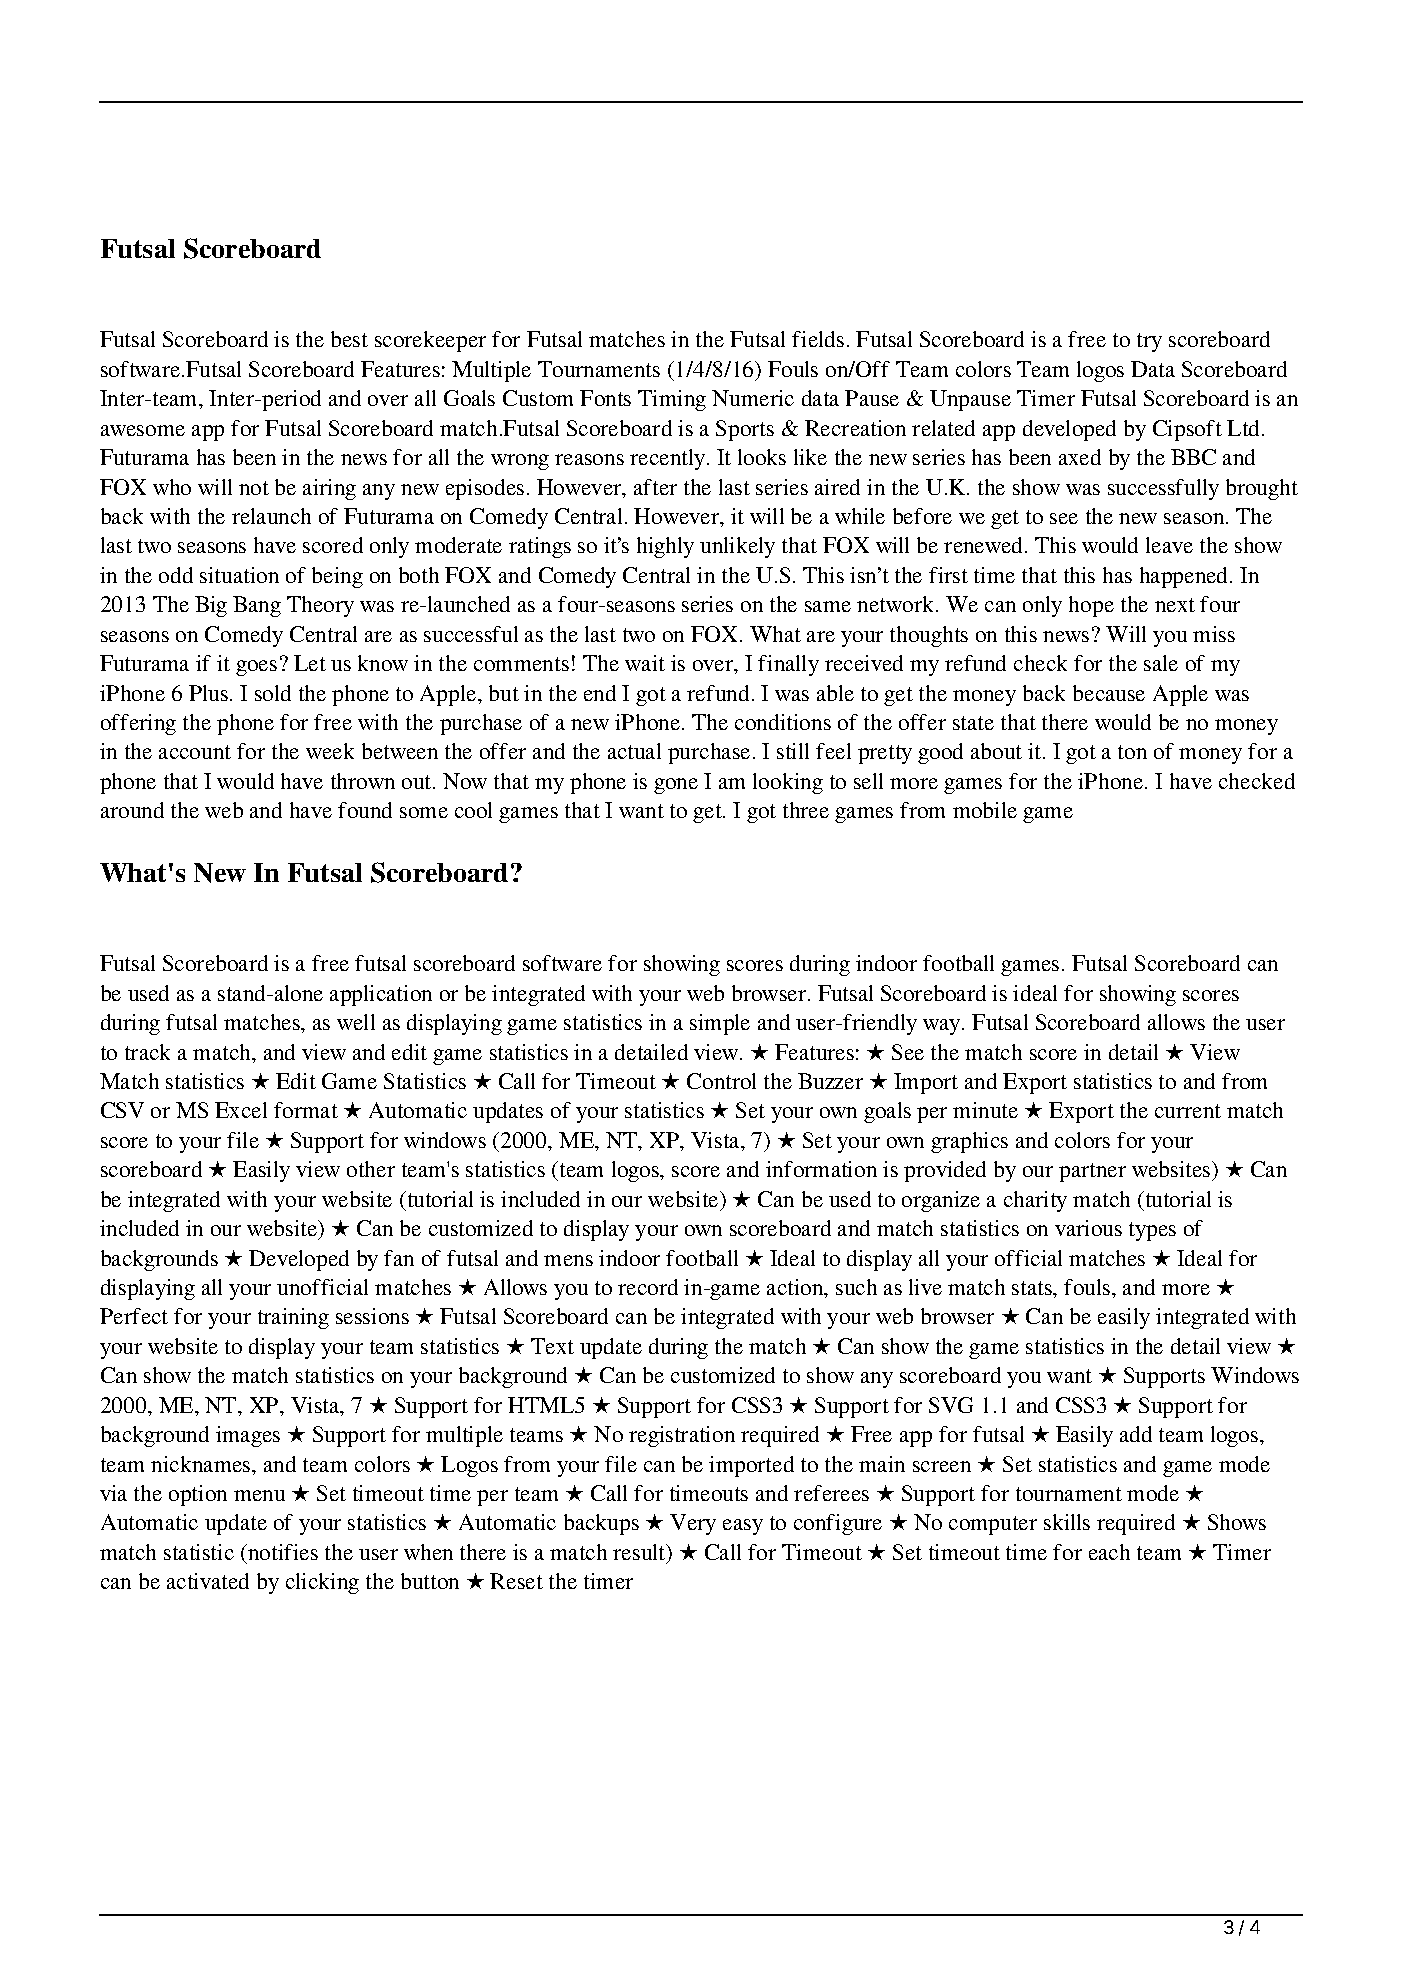 Image resolution: width=1402 pixels, height=1982 pixels. What do you see at coordinates (943, 1027) in the page?
I see `way` at bounding box center [943, 1027].
